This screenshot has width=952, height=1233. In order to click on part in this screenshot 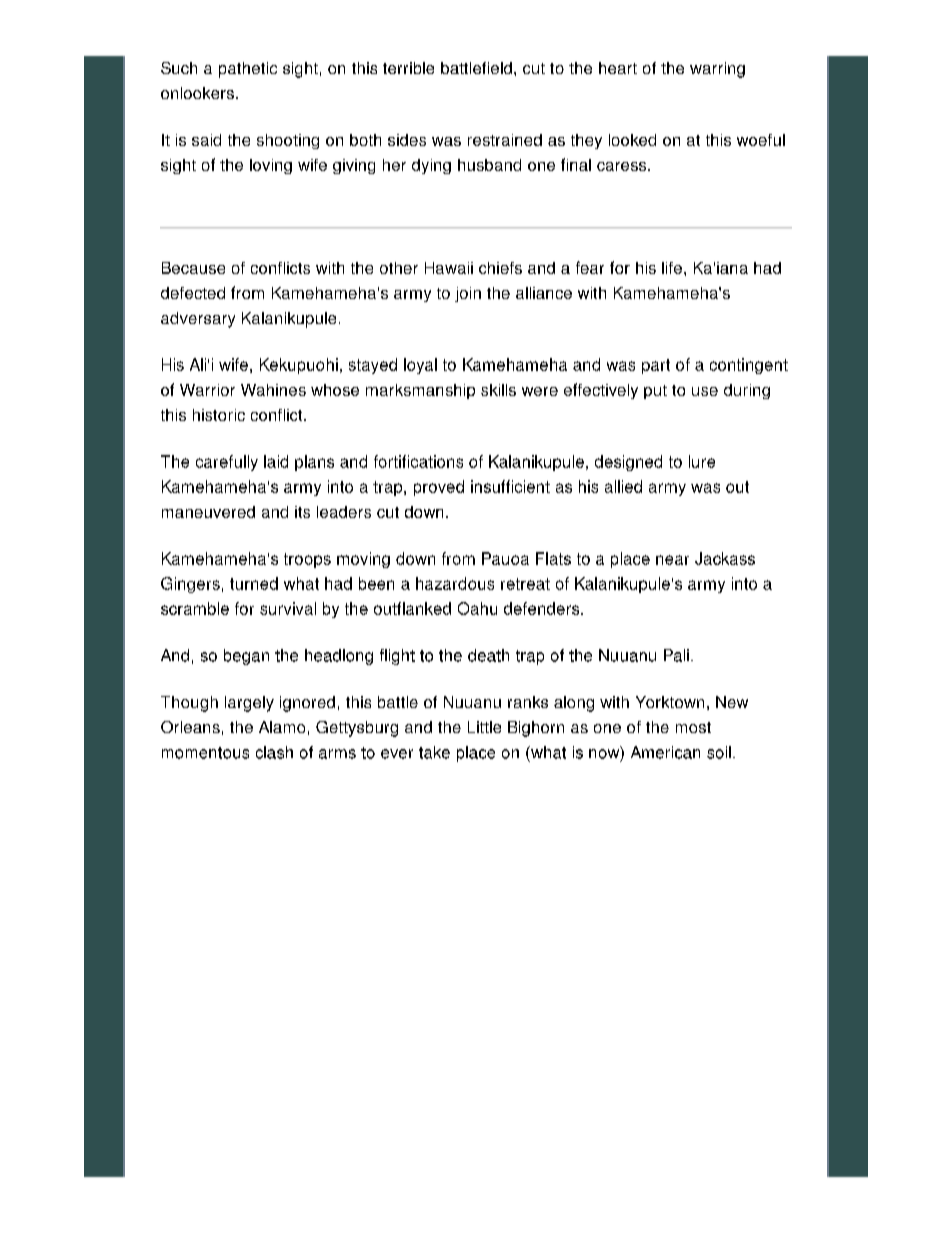, I will do `click(656, 366)`.
